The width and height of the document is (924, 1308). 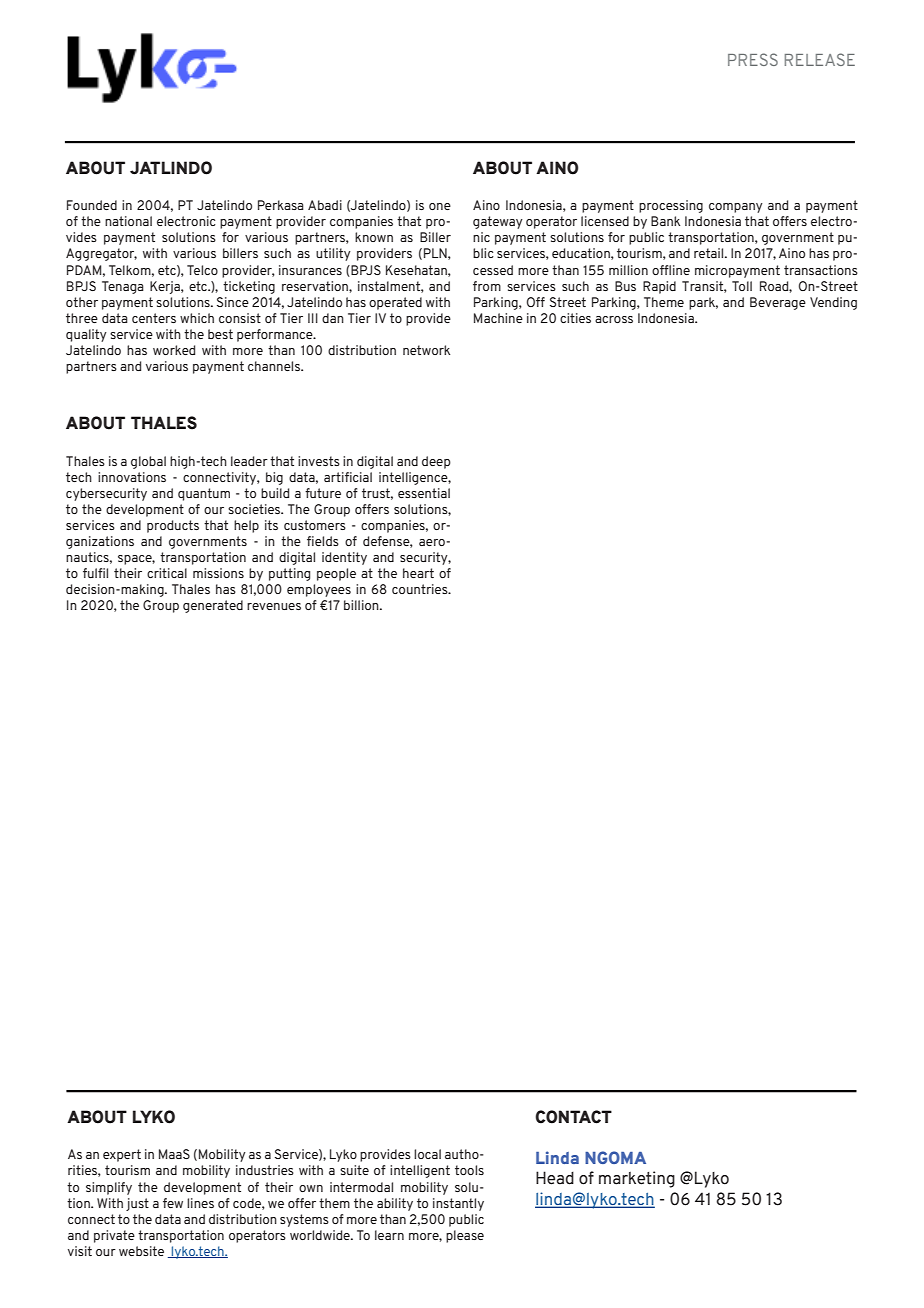 I want to click on PRESS, so click(x=753, y=59).
